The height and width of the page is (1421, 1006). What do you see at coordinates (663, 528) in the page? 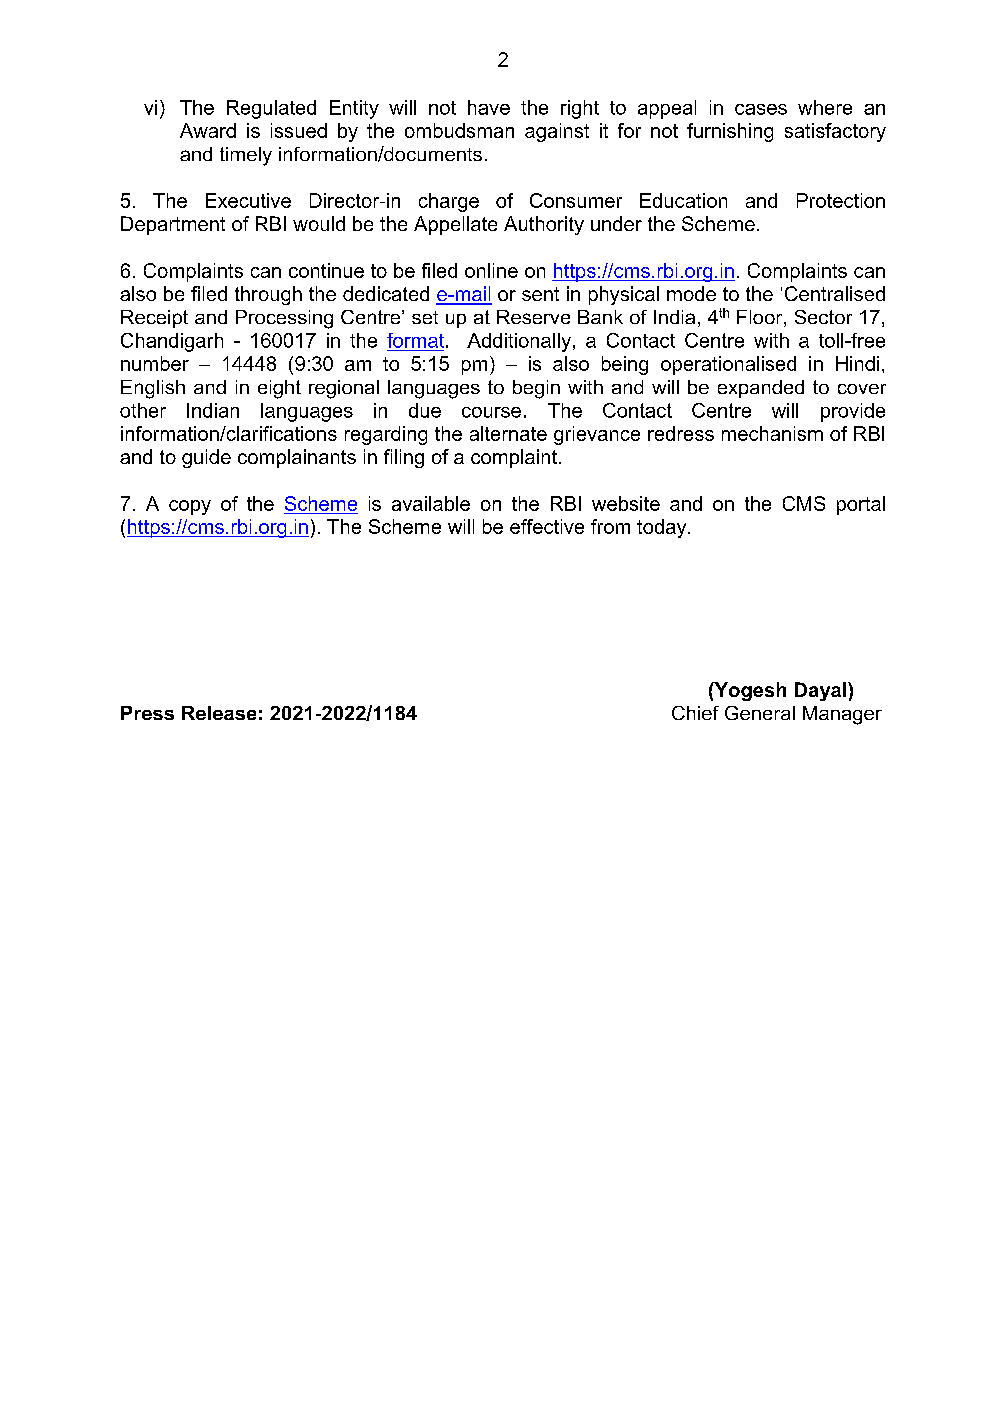
I see `today` at bounding box center [663, 528].
